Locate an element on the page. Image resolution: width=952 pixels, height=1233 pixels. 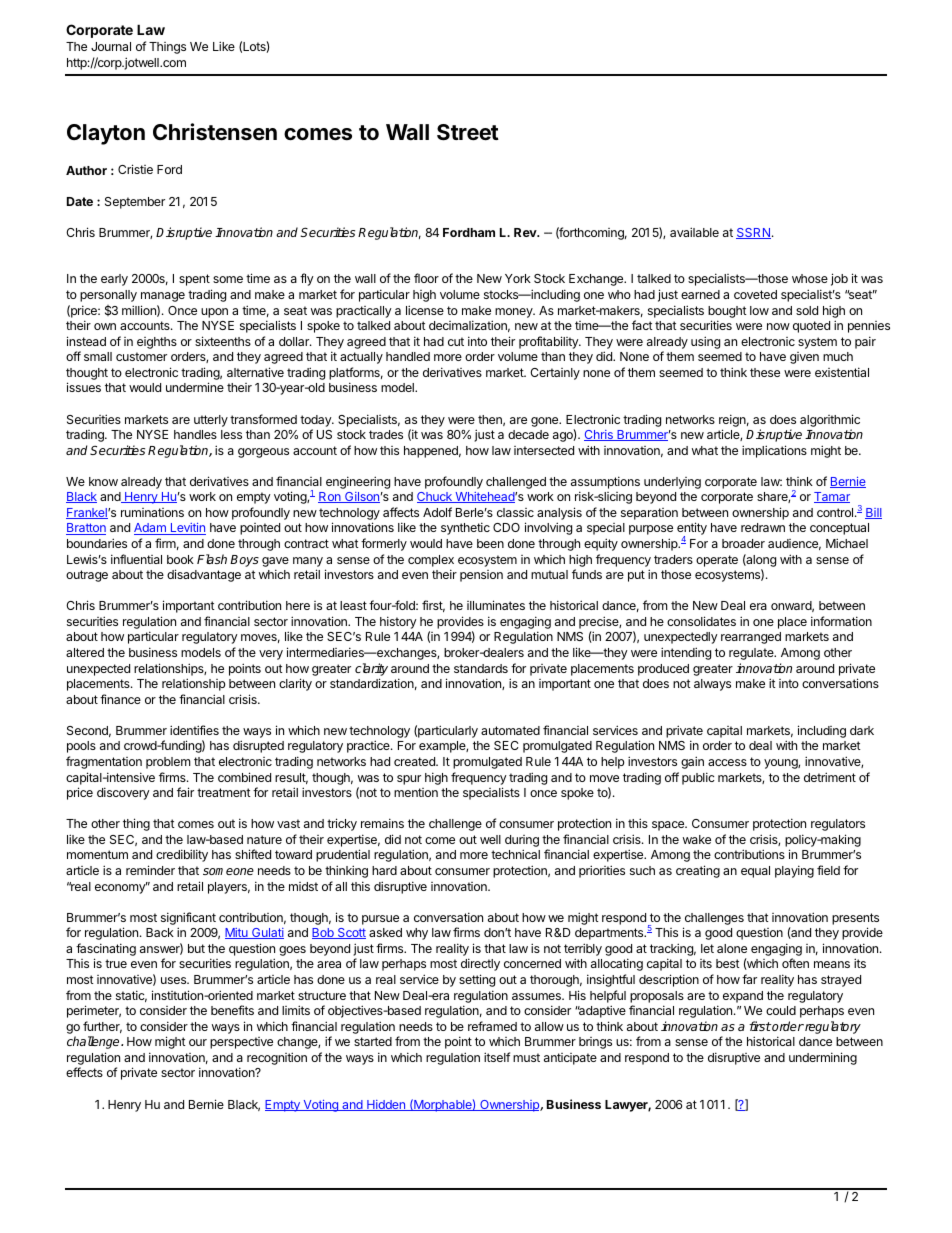
itself is located at coordinates (497, 1057).
